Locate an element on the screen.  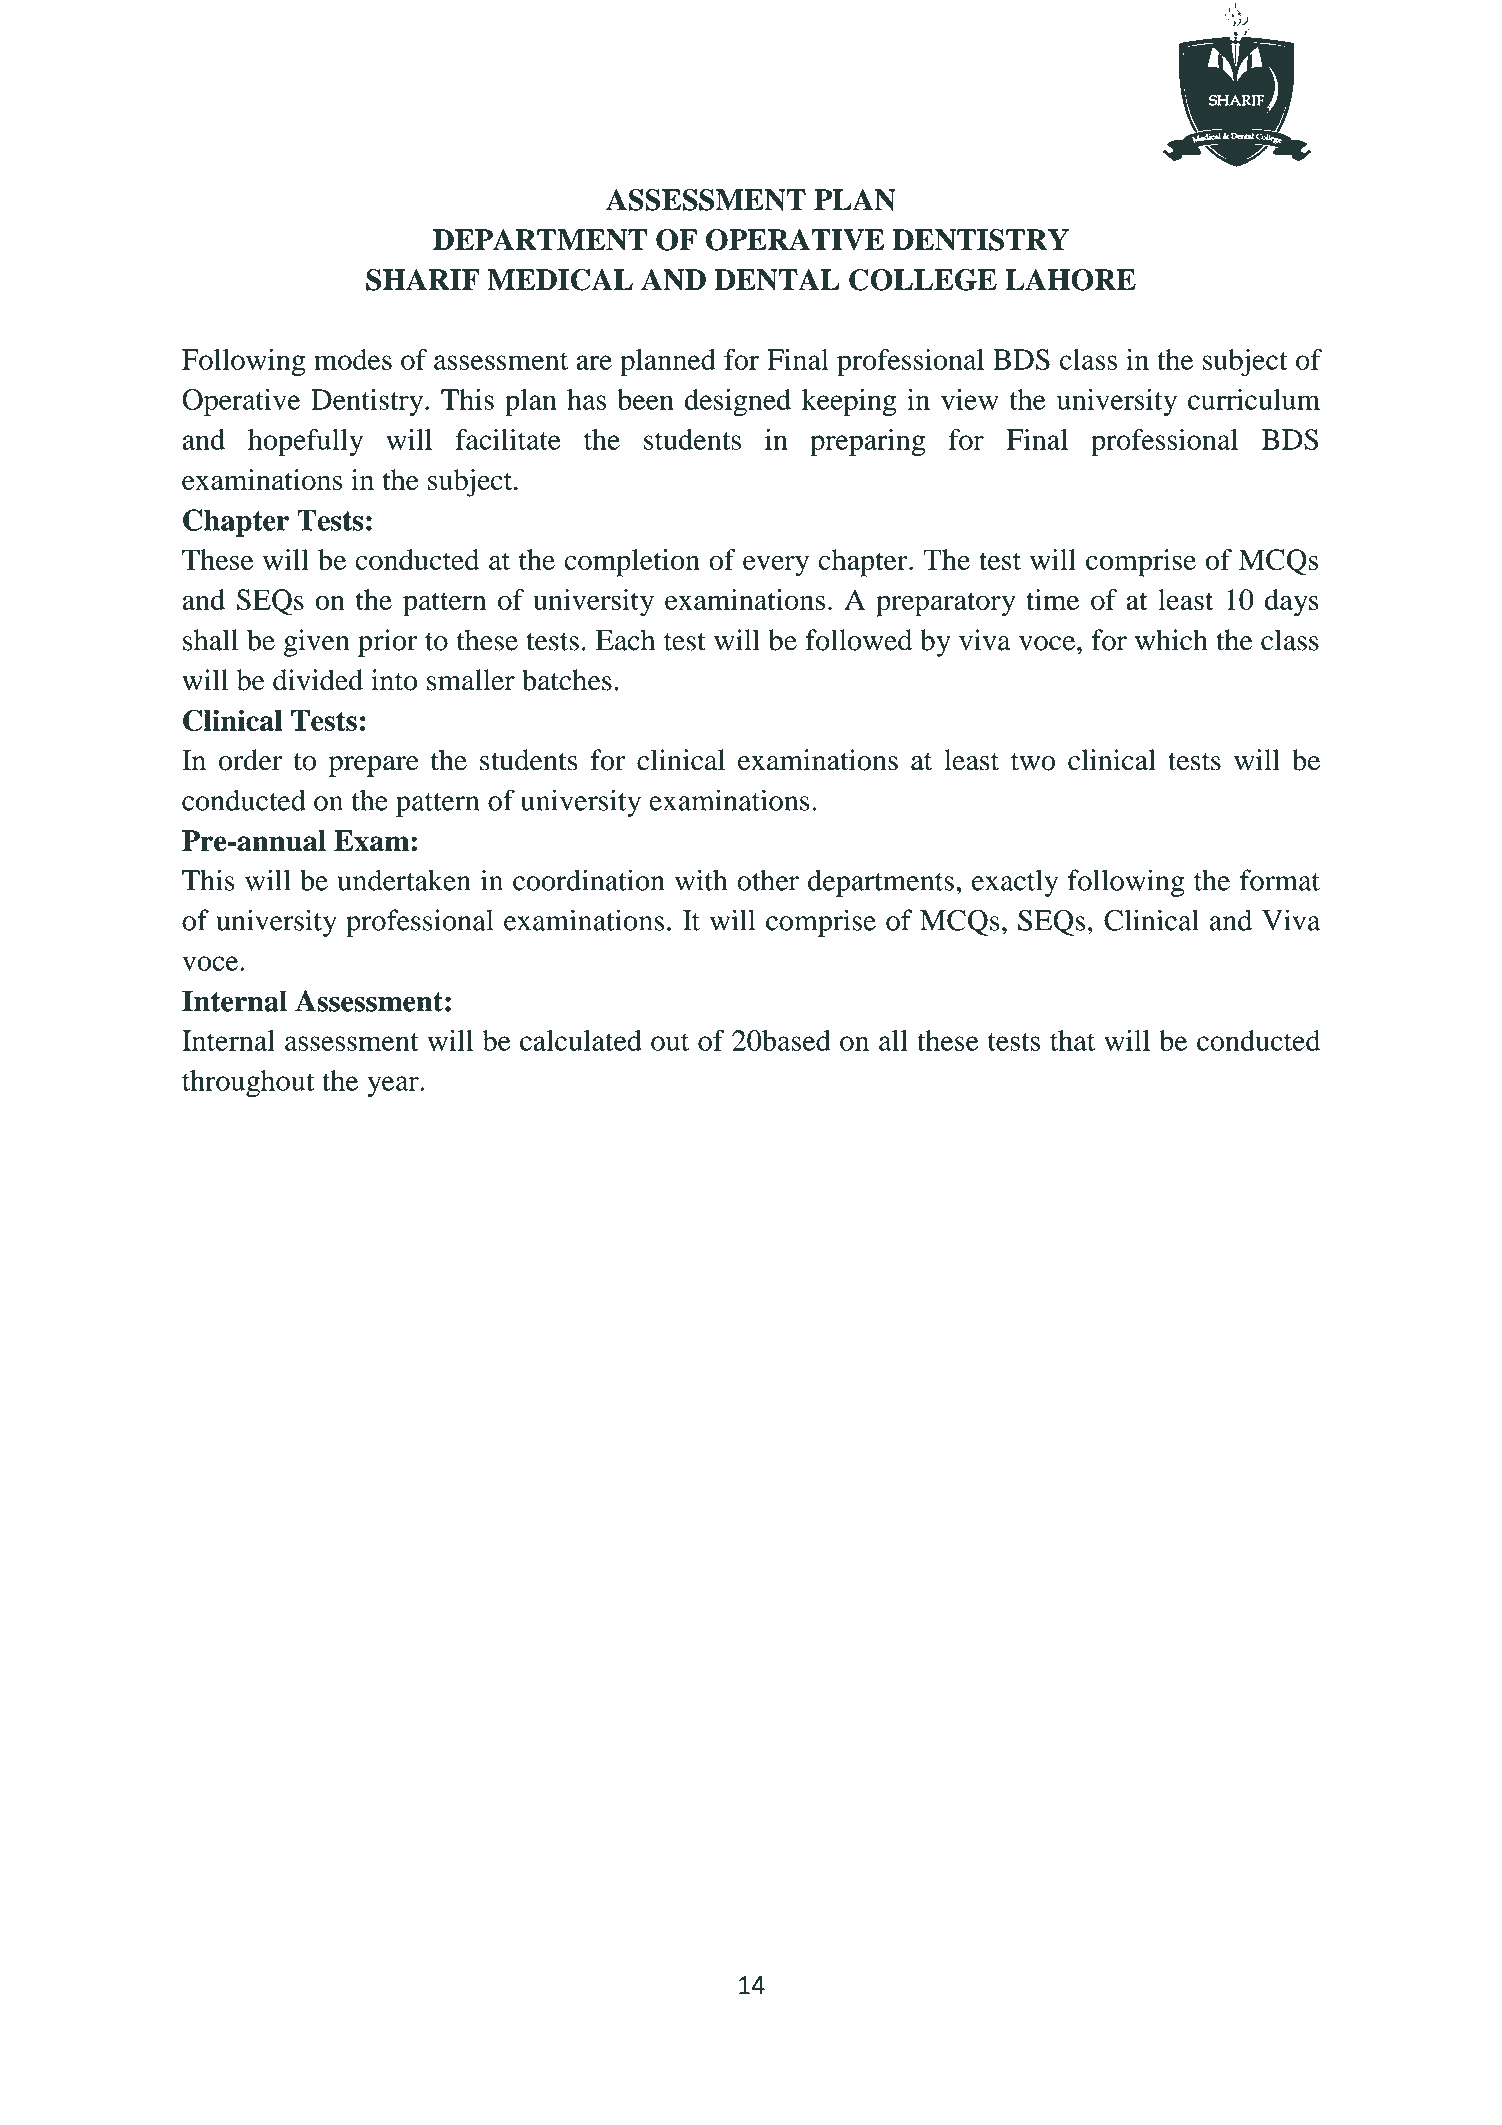
calculated is located at coordinates (581, 1040).
